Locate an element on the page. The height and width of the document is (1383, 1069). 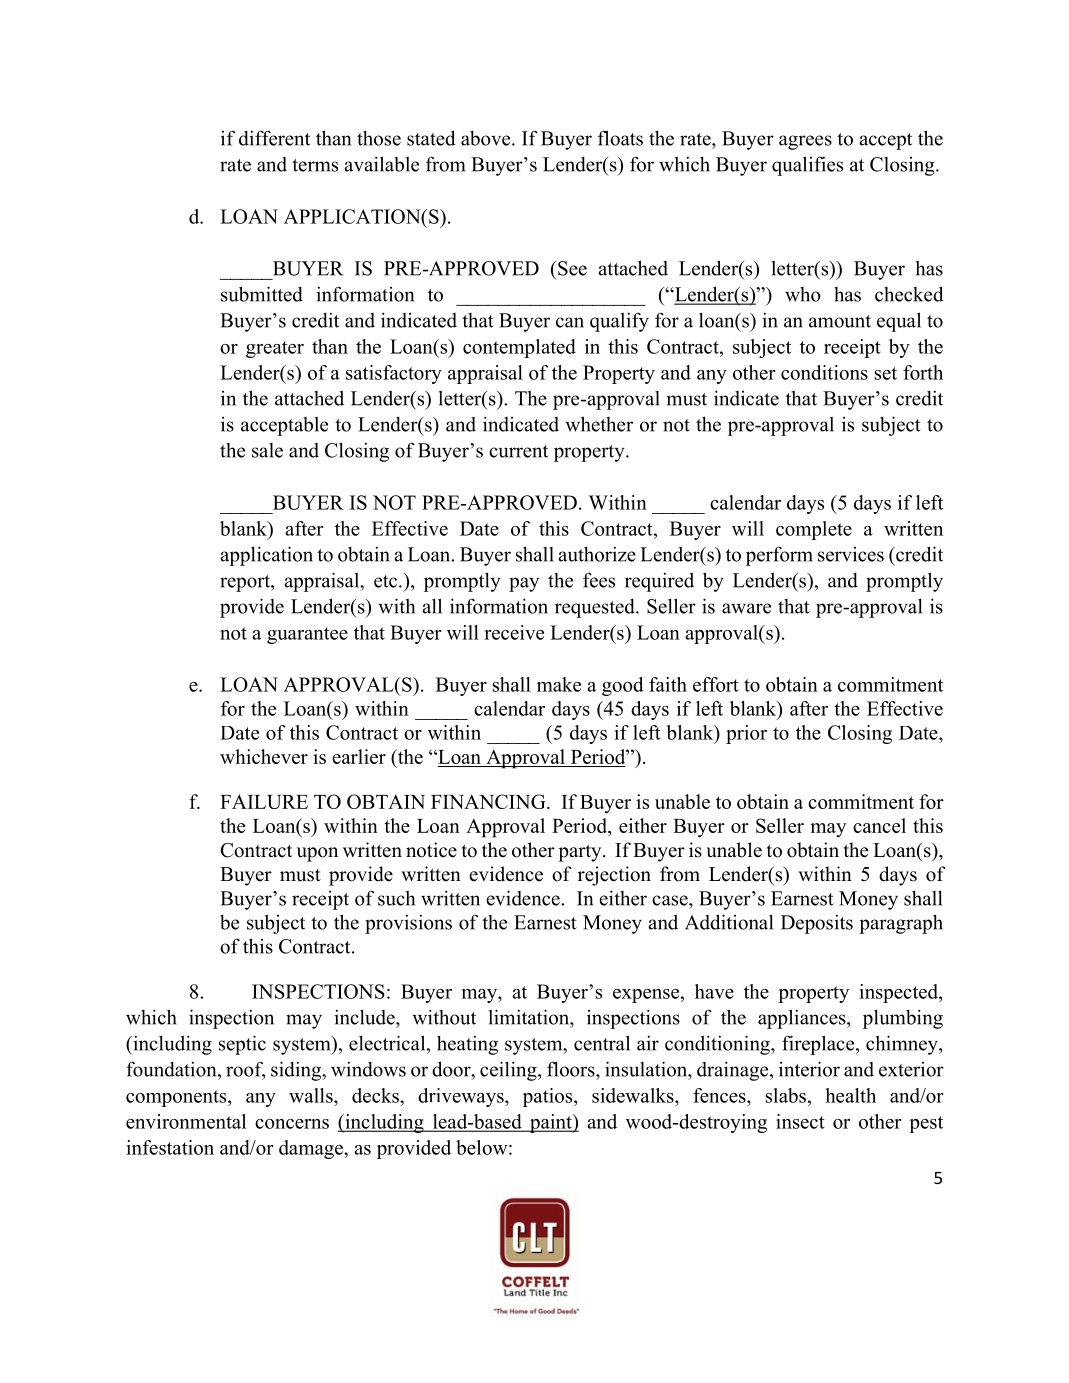
patios is located at coordinates (549, 1097).
